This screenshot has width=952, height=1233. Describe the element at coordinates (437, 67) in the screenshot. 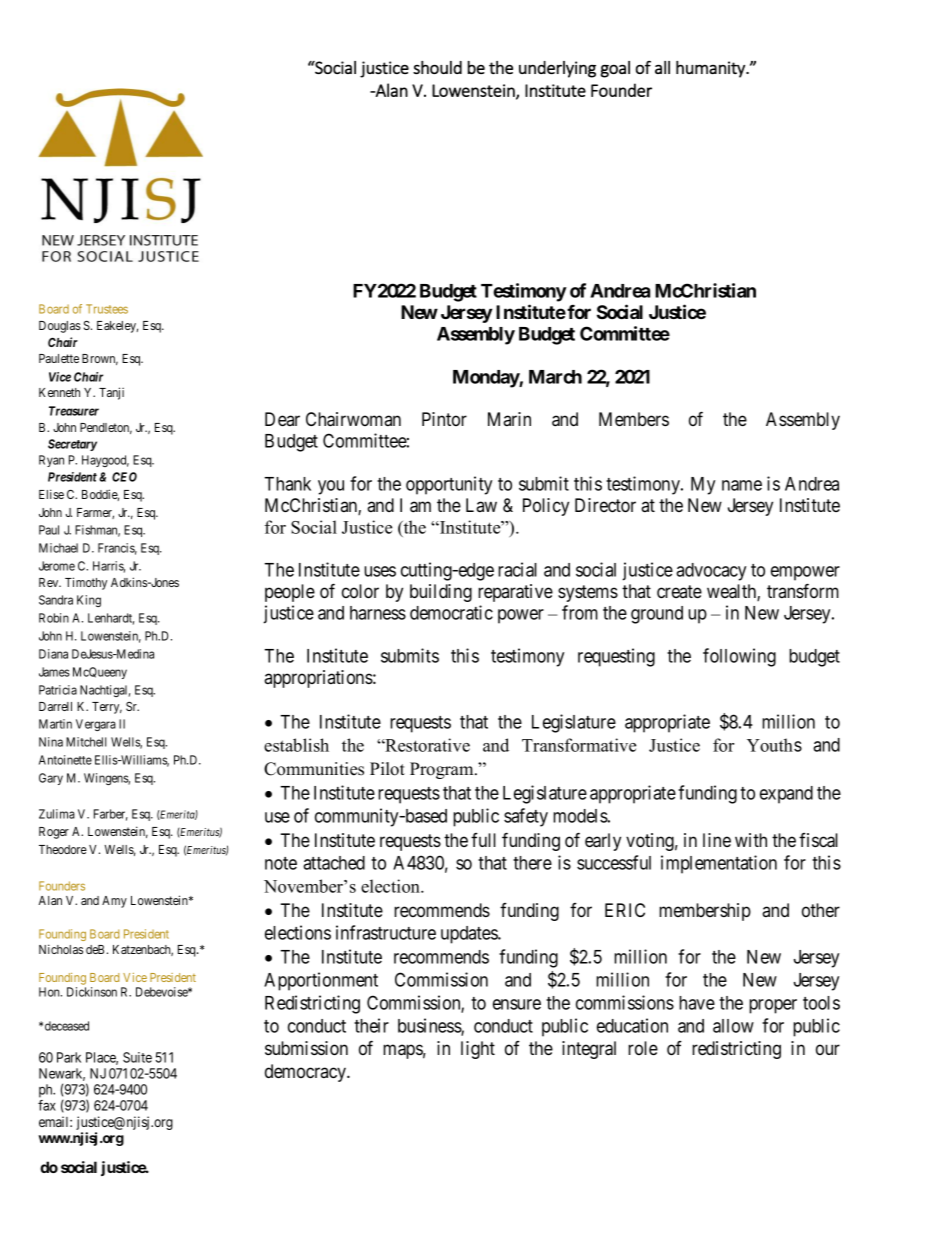

I see `should` at that location.
